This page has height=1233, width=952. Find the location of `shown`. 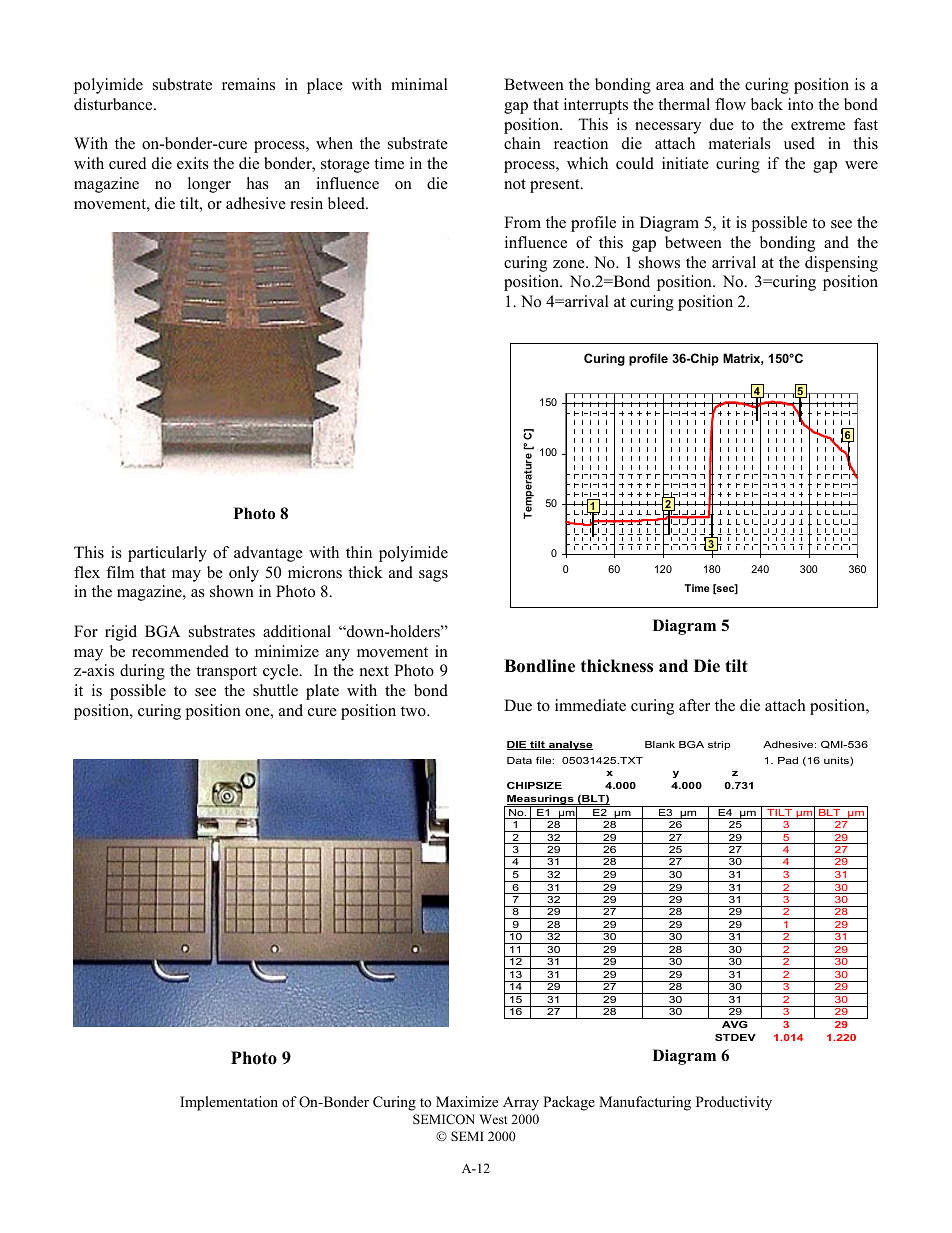

shown is located at coordinates (232, 591).
